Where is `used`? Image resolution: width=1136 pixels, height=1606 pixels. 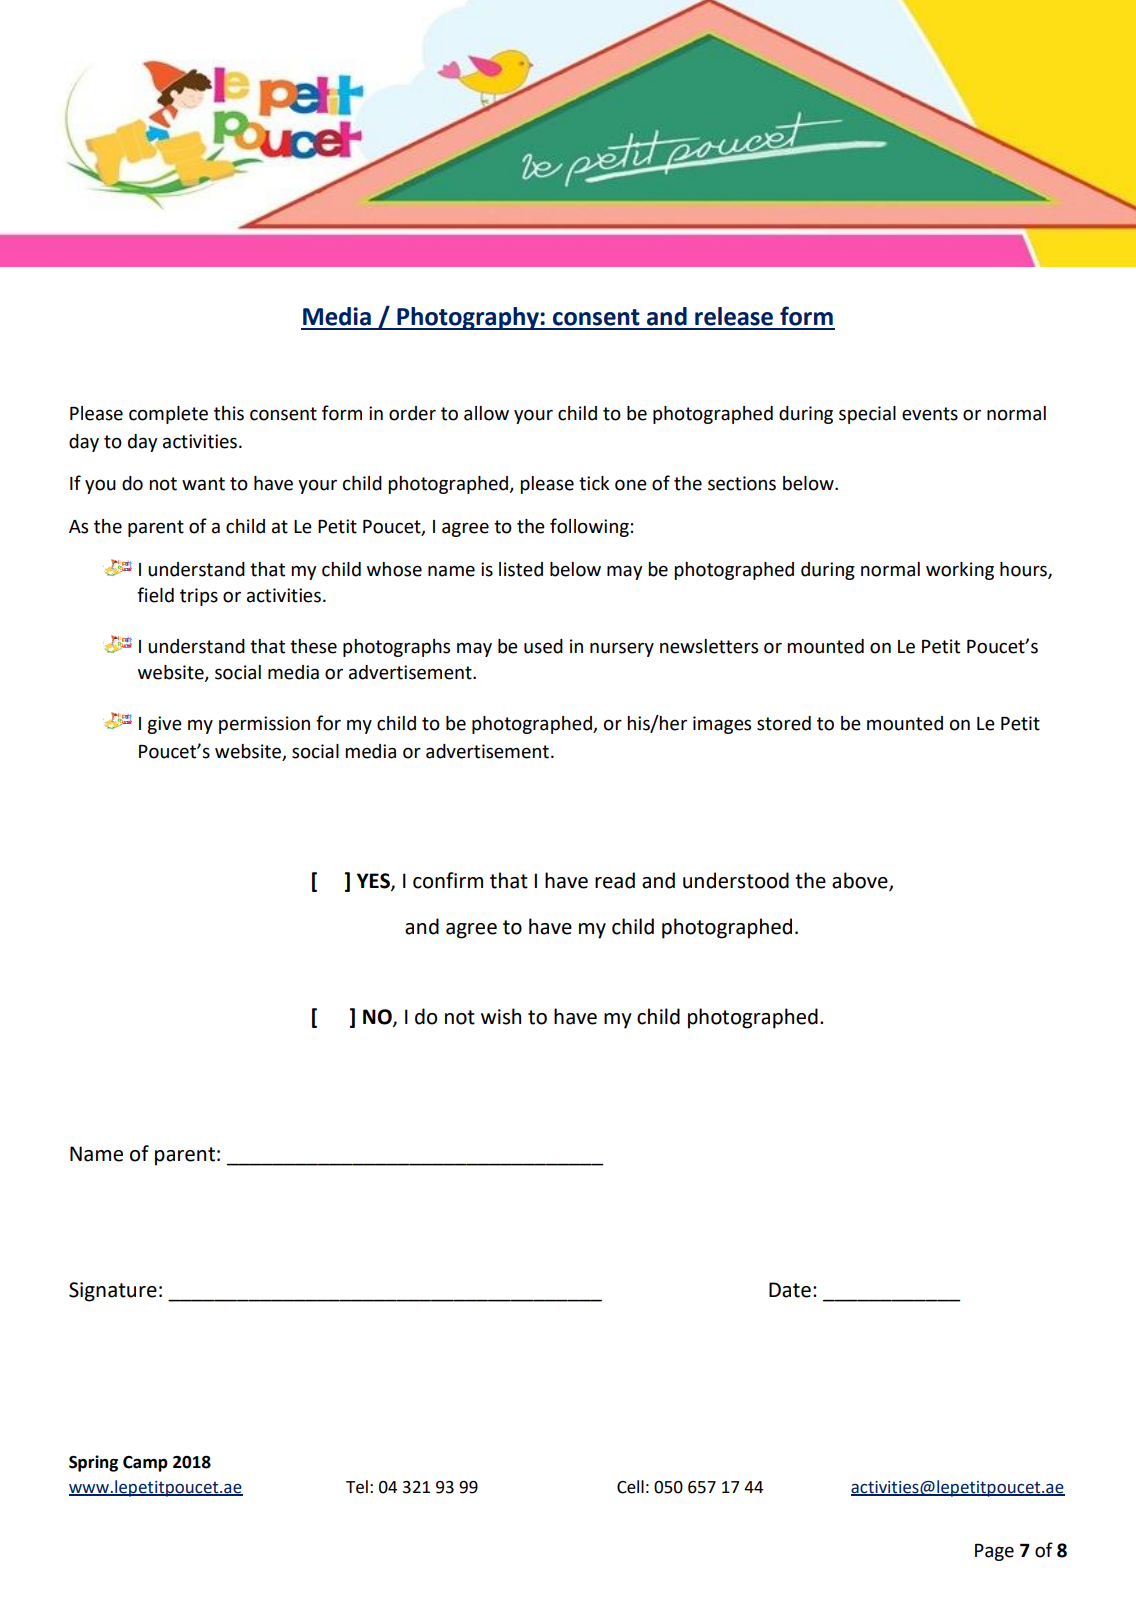 used is located at coordinates (543, 646).
